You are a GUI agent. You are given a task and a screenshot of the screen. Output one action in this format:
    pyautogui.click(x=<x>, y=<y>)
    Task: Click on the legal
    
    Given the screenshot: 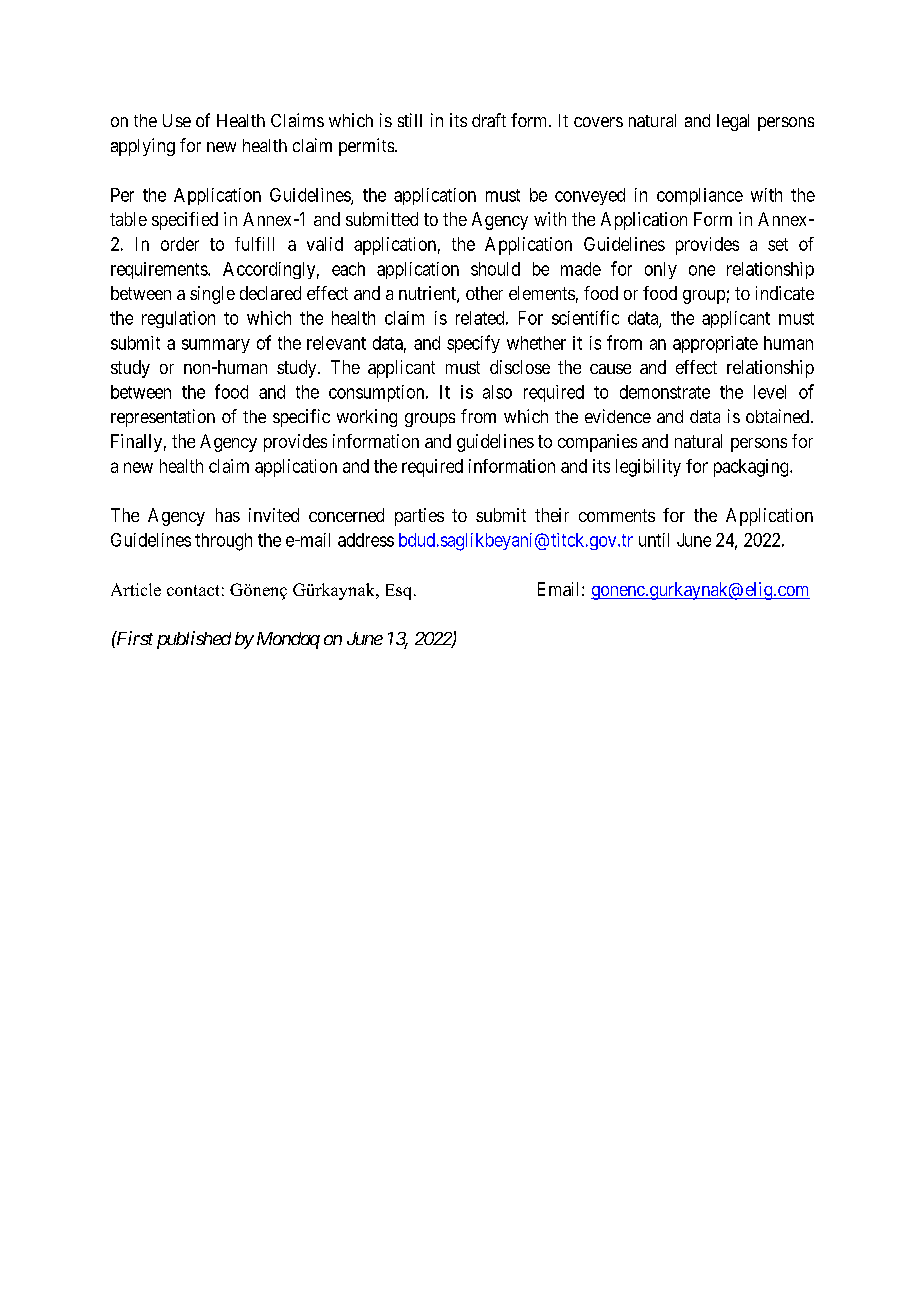 What is the action you would take?
    pyautogui.click(x=733, y=122)
